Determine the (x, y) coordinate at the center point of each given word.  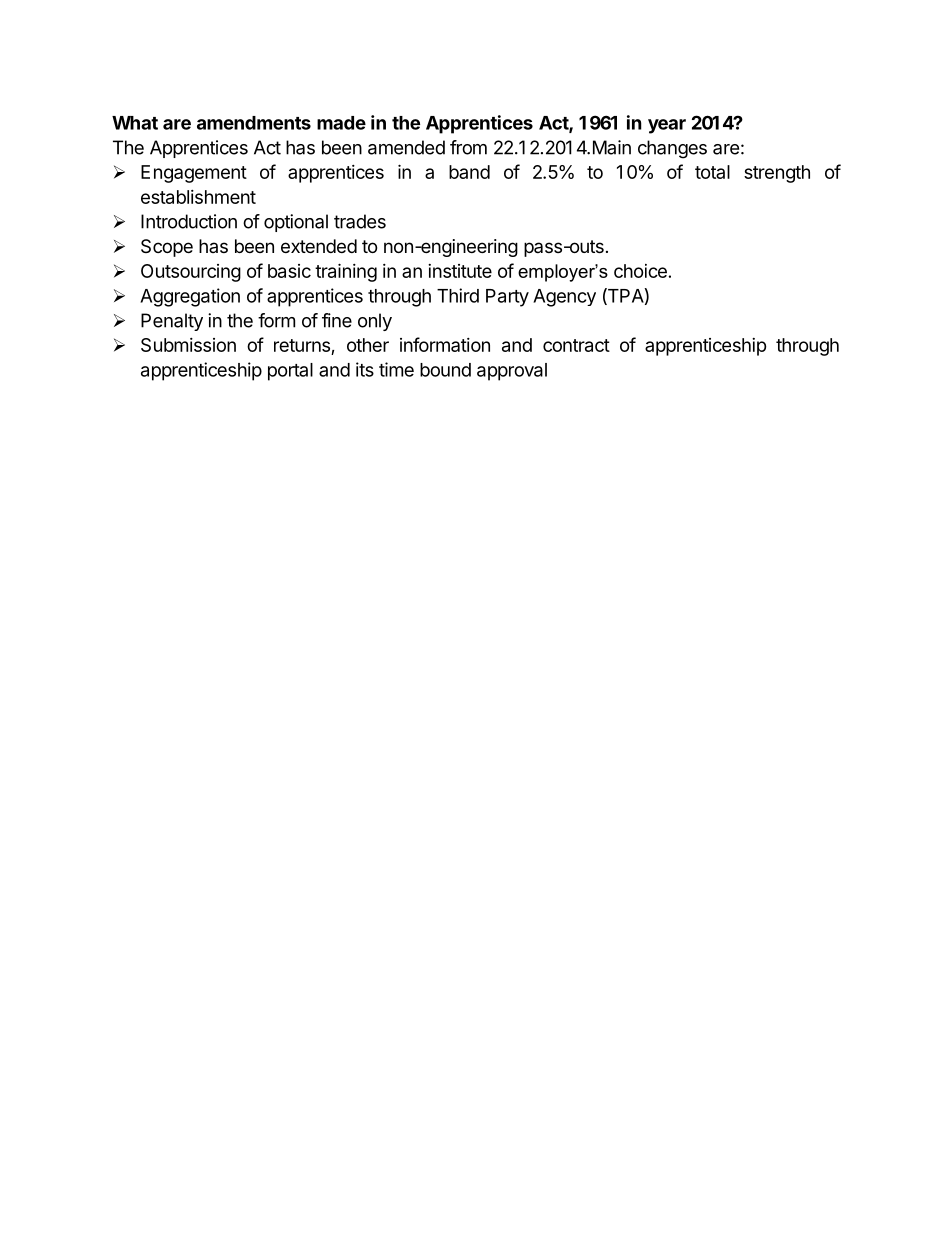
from (468, 147)
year (667, 126)
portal (290, 372)
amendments (254, 123)
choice (640, 271)
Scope (167, 248)
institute (460, 271)
